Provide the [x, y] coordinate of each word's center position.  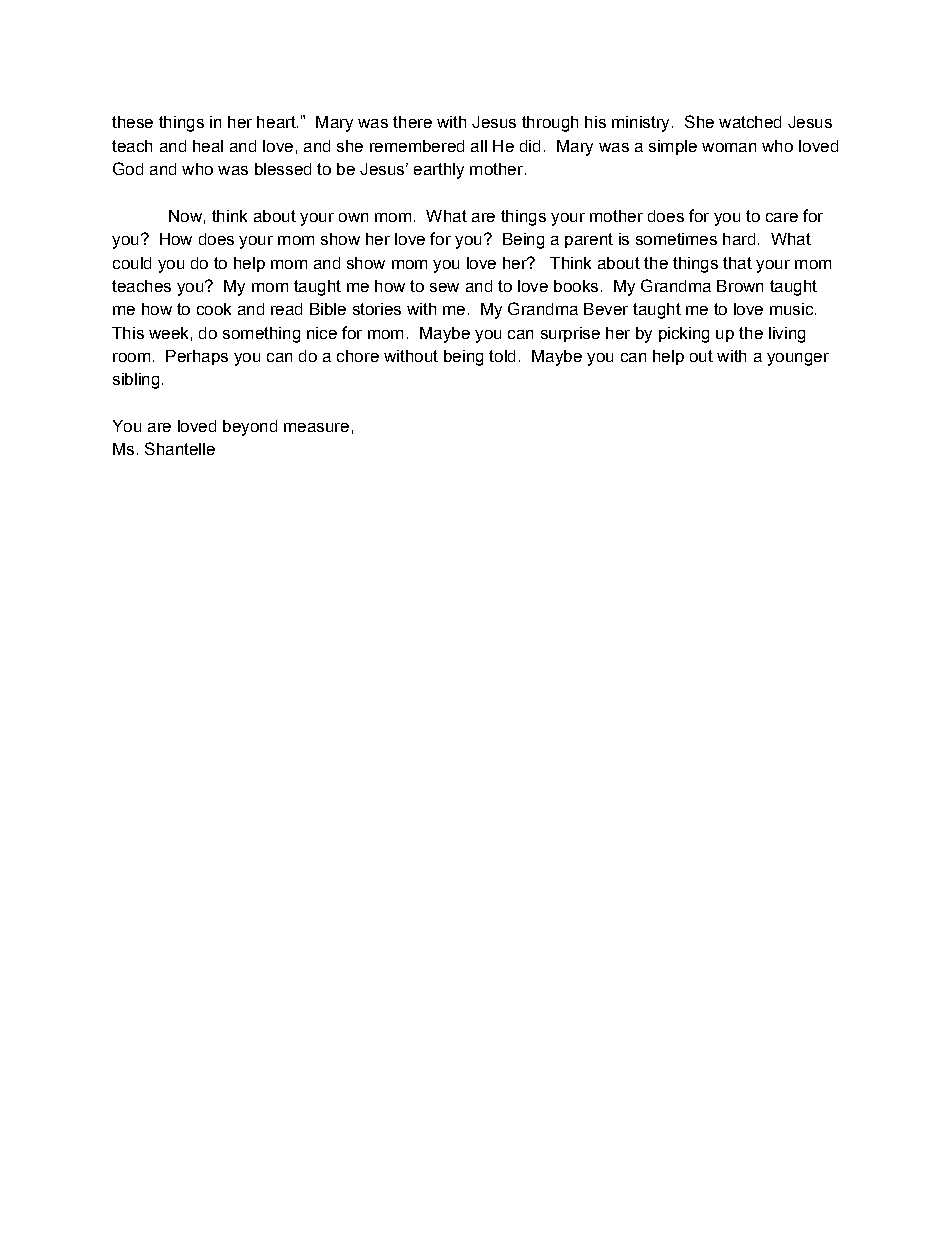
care [782, 217]
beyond [250, 428]
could [132, 263]
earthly [439, 171]
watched [750, 122]
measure [316, 427]
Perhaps [197, 357]
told [502, 356]
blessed [283, 169]
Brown [740, 286]
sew [444, 287]
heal [208, 146]
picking [684, 335]
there [412, 122]
